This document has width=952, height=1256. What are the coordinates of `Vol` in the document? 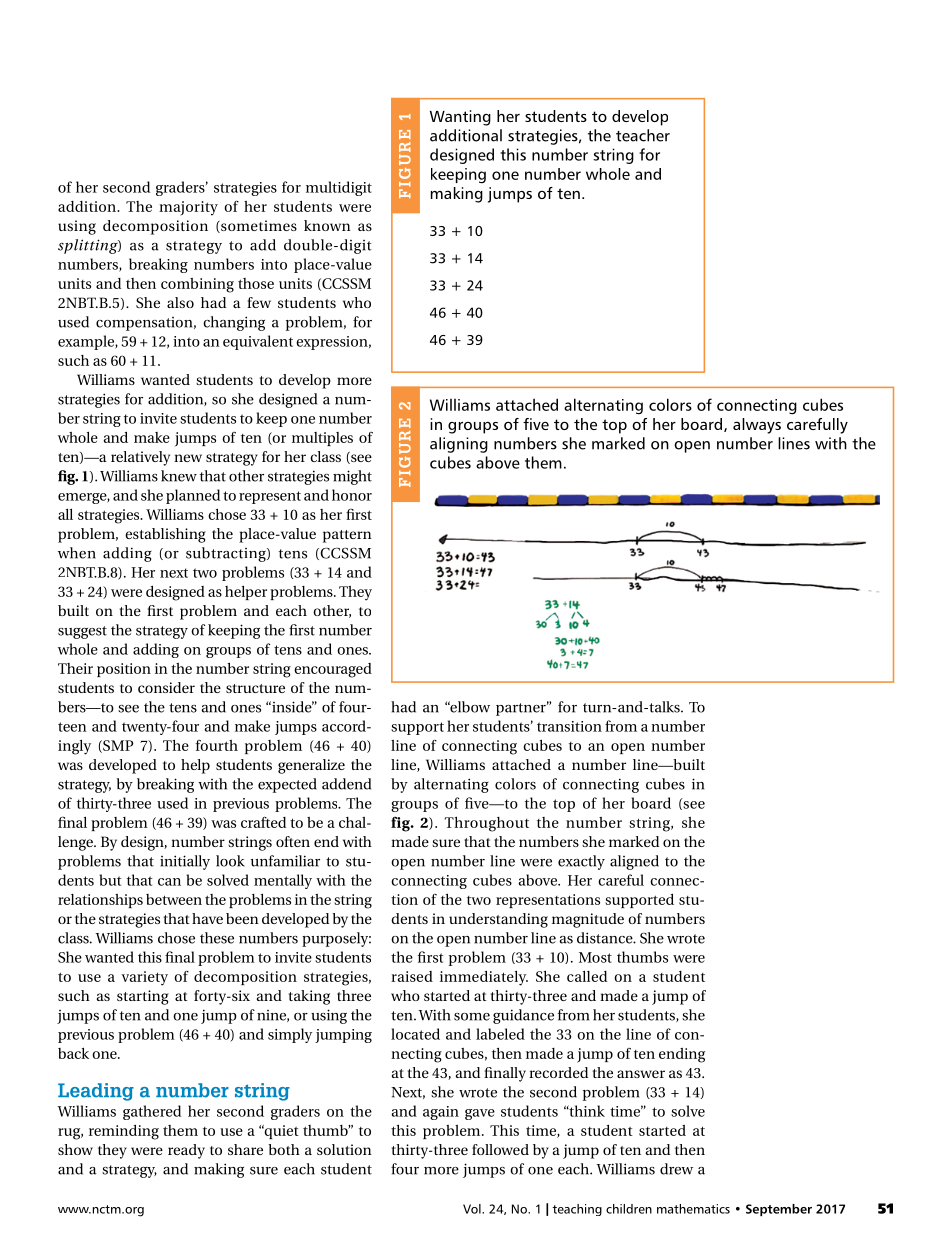 It's located at (473, 1209).
